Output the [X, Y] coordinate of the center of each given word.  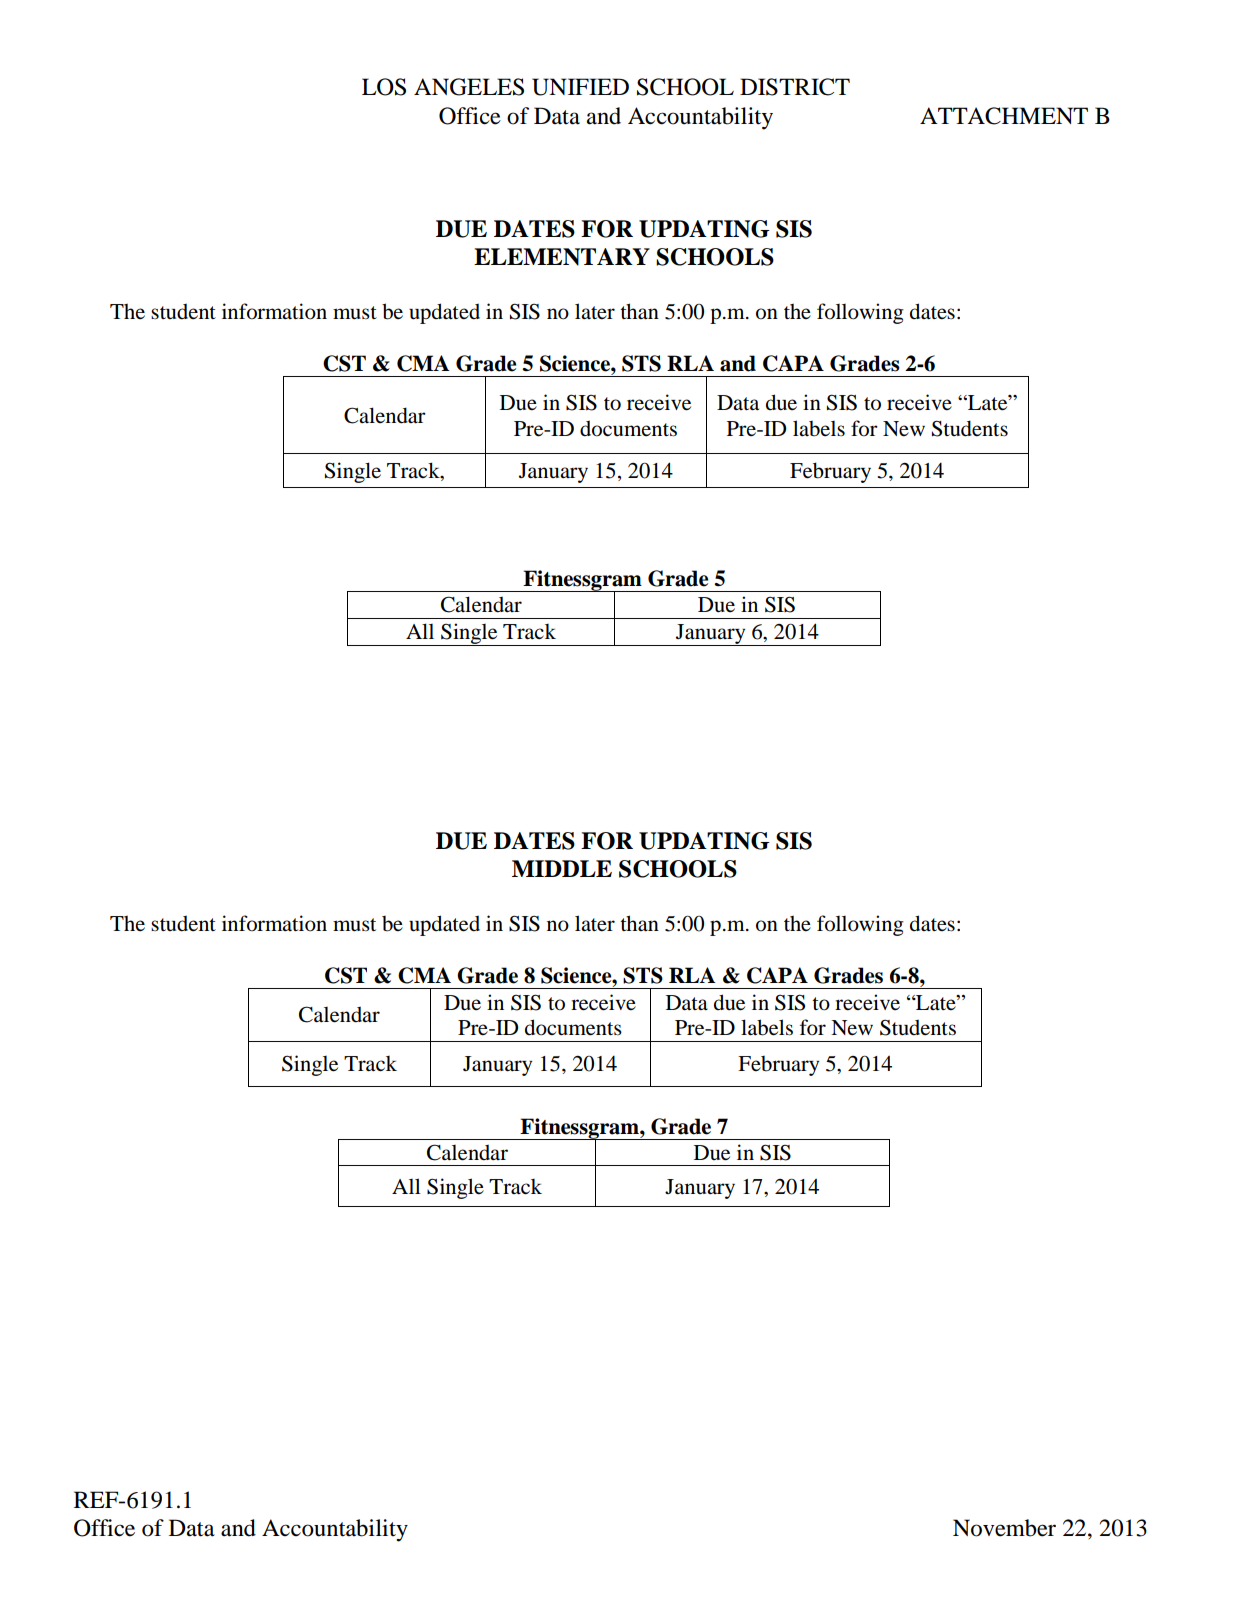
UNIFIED [580, 87]
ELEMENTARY [562, 257]
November [1004, 1528]
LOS [384, 87]
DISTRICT [795, 87]
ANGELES [469, 87]
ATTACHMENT [1004, 116]
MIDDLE [562, 868]
